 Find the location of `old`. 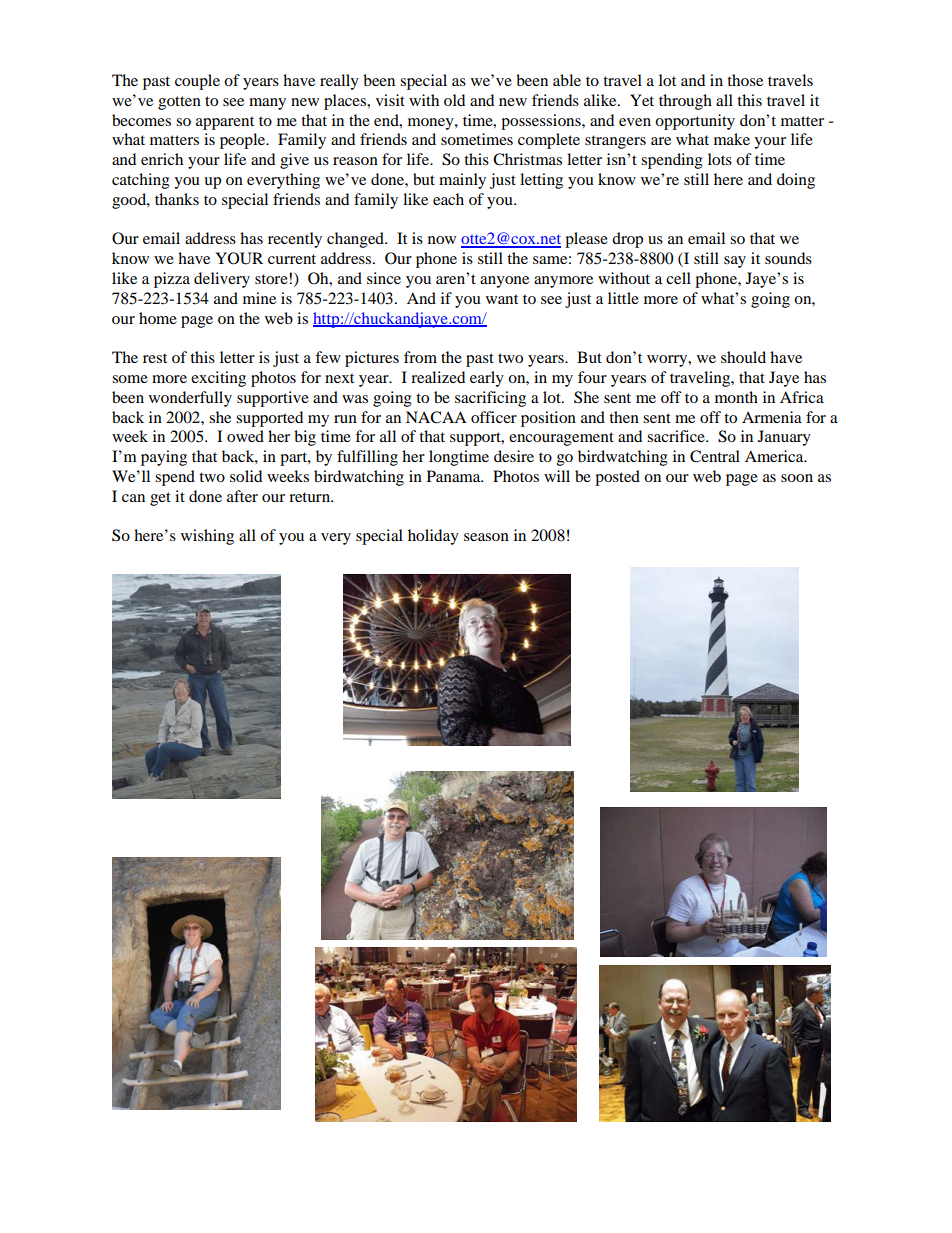

old is located at coordinates (454, 100).
